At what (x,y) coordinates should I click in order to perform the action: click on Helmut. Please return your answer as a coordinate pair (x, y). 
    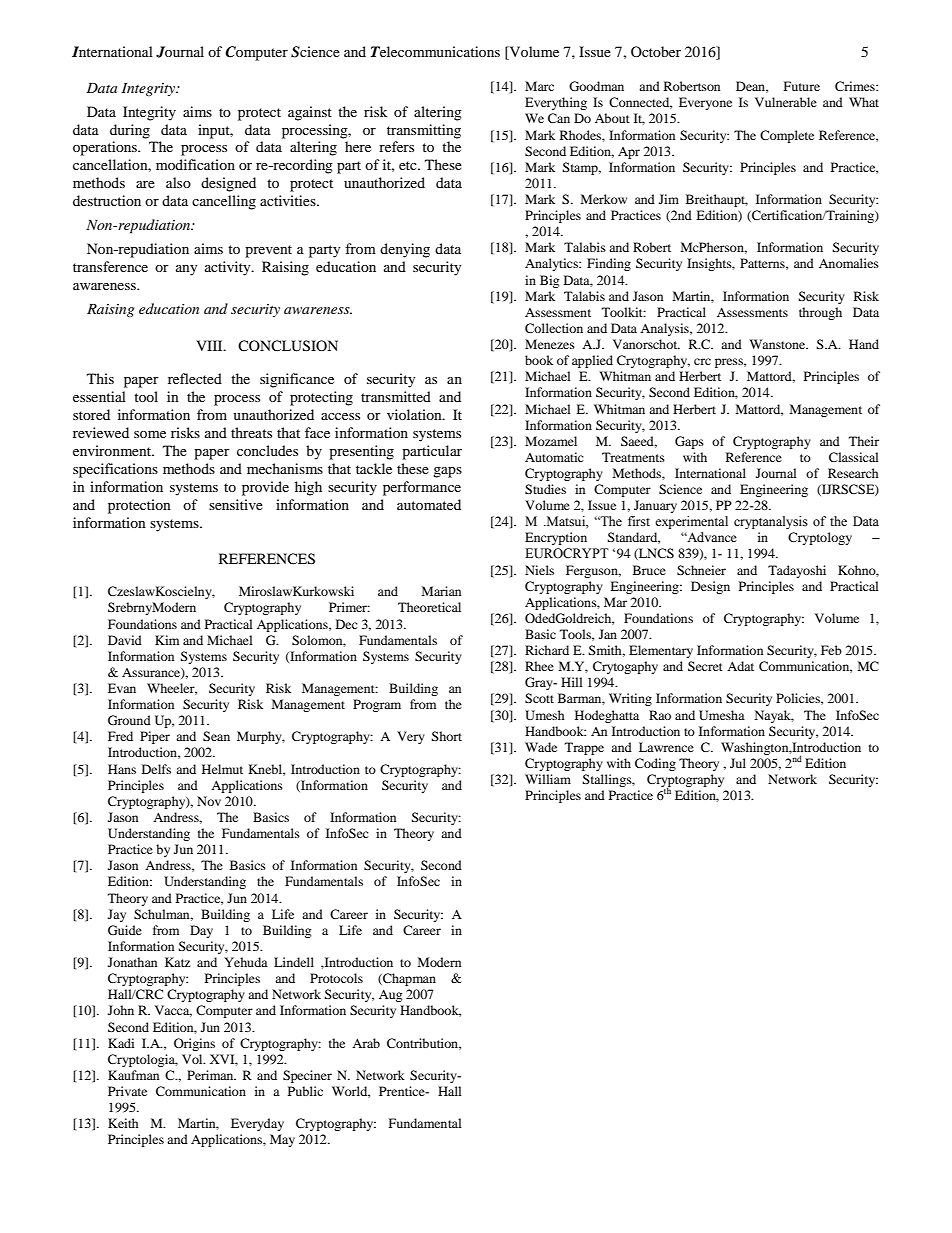
    Looking at the image, I should click on (222, 769).
